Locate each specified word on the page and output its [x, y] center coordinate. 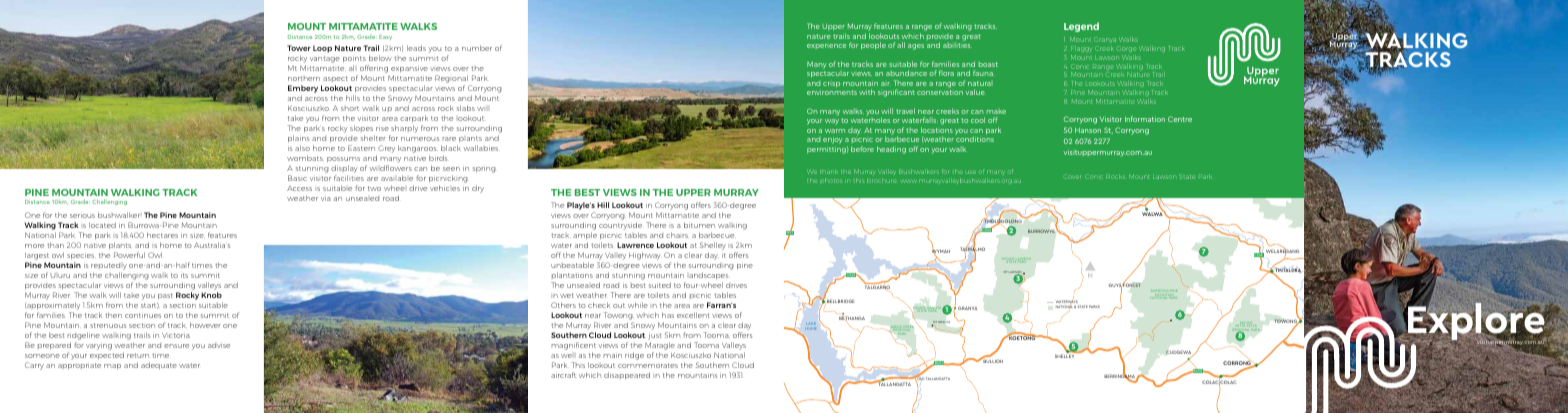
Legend [1081, 27]
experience [826, 46]
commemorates [648, 365]
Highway [645, 256]
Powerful [129, 255]
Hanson [1088, 130]
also [302, 148]
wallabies [480, 148]
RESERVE [1306, 195]
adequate [159, 365]
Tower [299, 48]
